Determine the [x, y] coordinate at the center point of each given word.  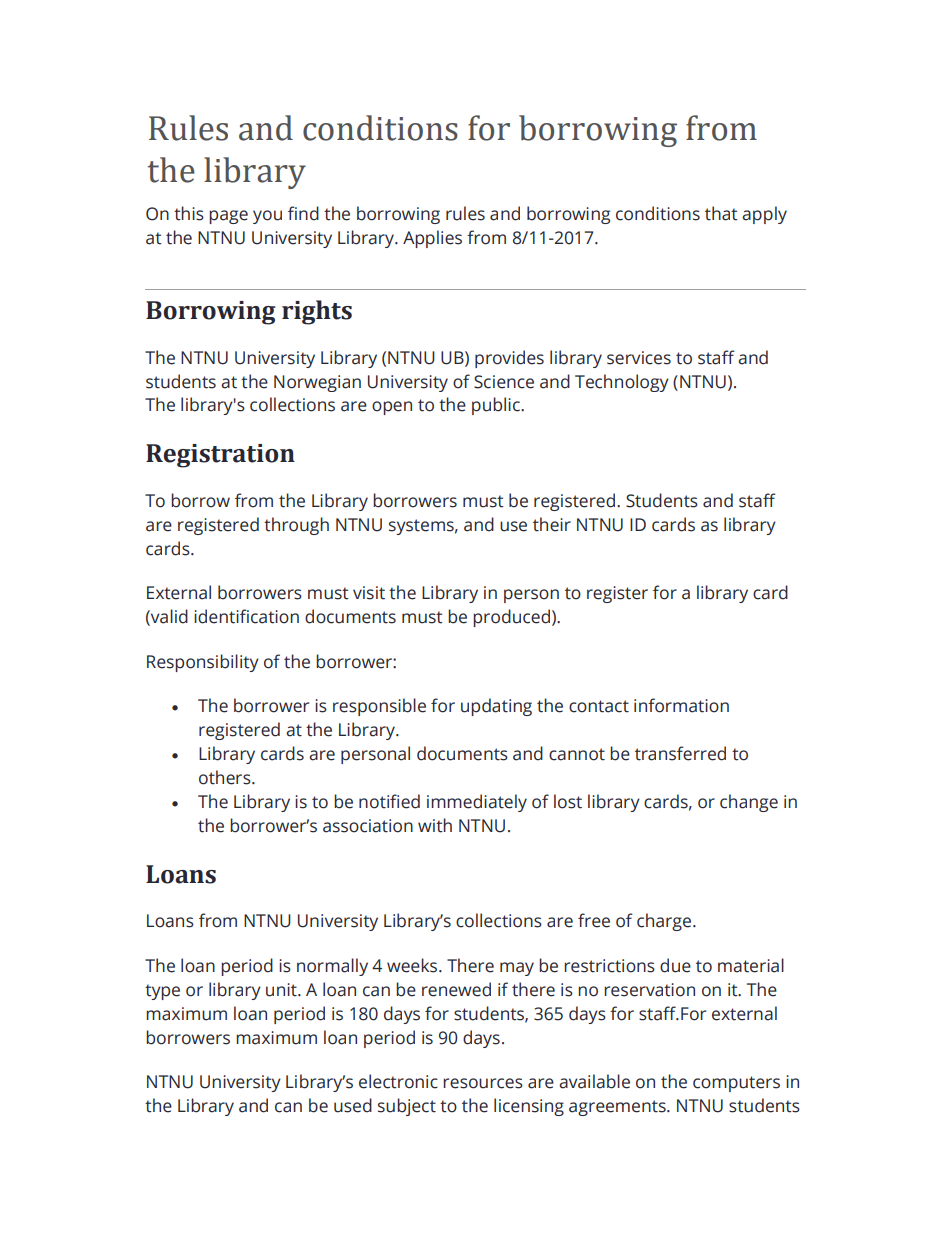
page [228, 217]
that [721, 213]
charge [664, 922]
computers [736, 1084]
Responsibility [203, 663]
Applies [432, 239]
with [435, 825]
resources [483, 1083]
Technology [622, 383]
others [226, 777]
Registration [220, 456]
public [497, 406]
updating [496, 707]
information [681, 705]
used [353, 1105]
